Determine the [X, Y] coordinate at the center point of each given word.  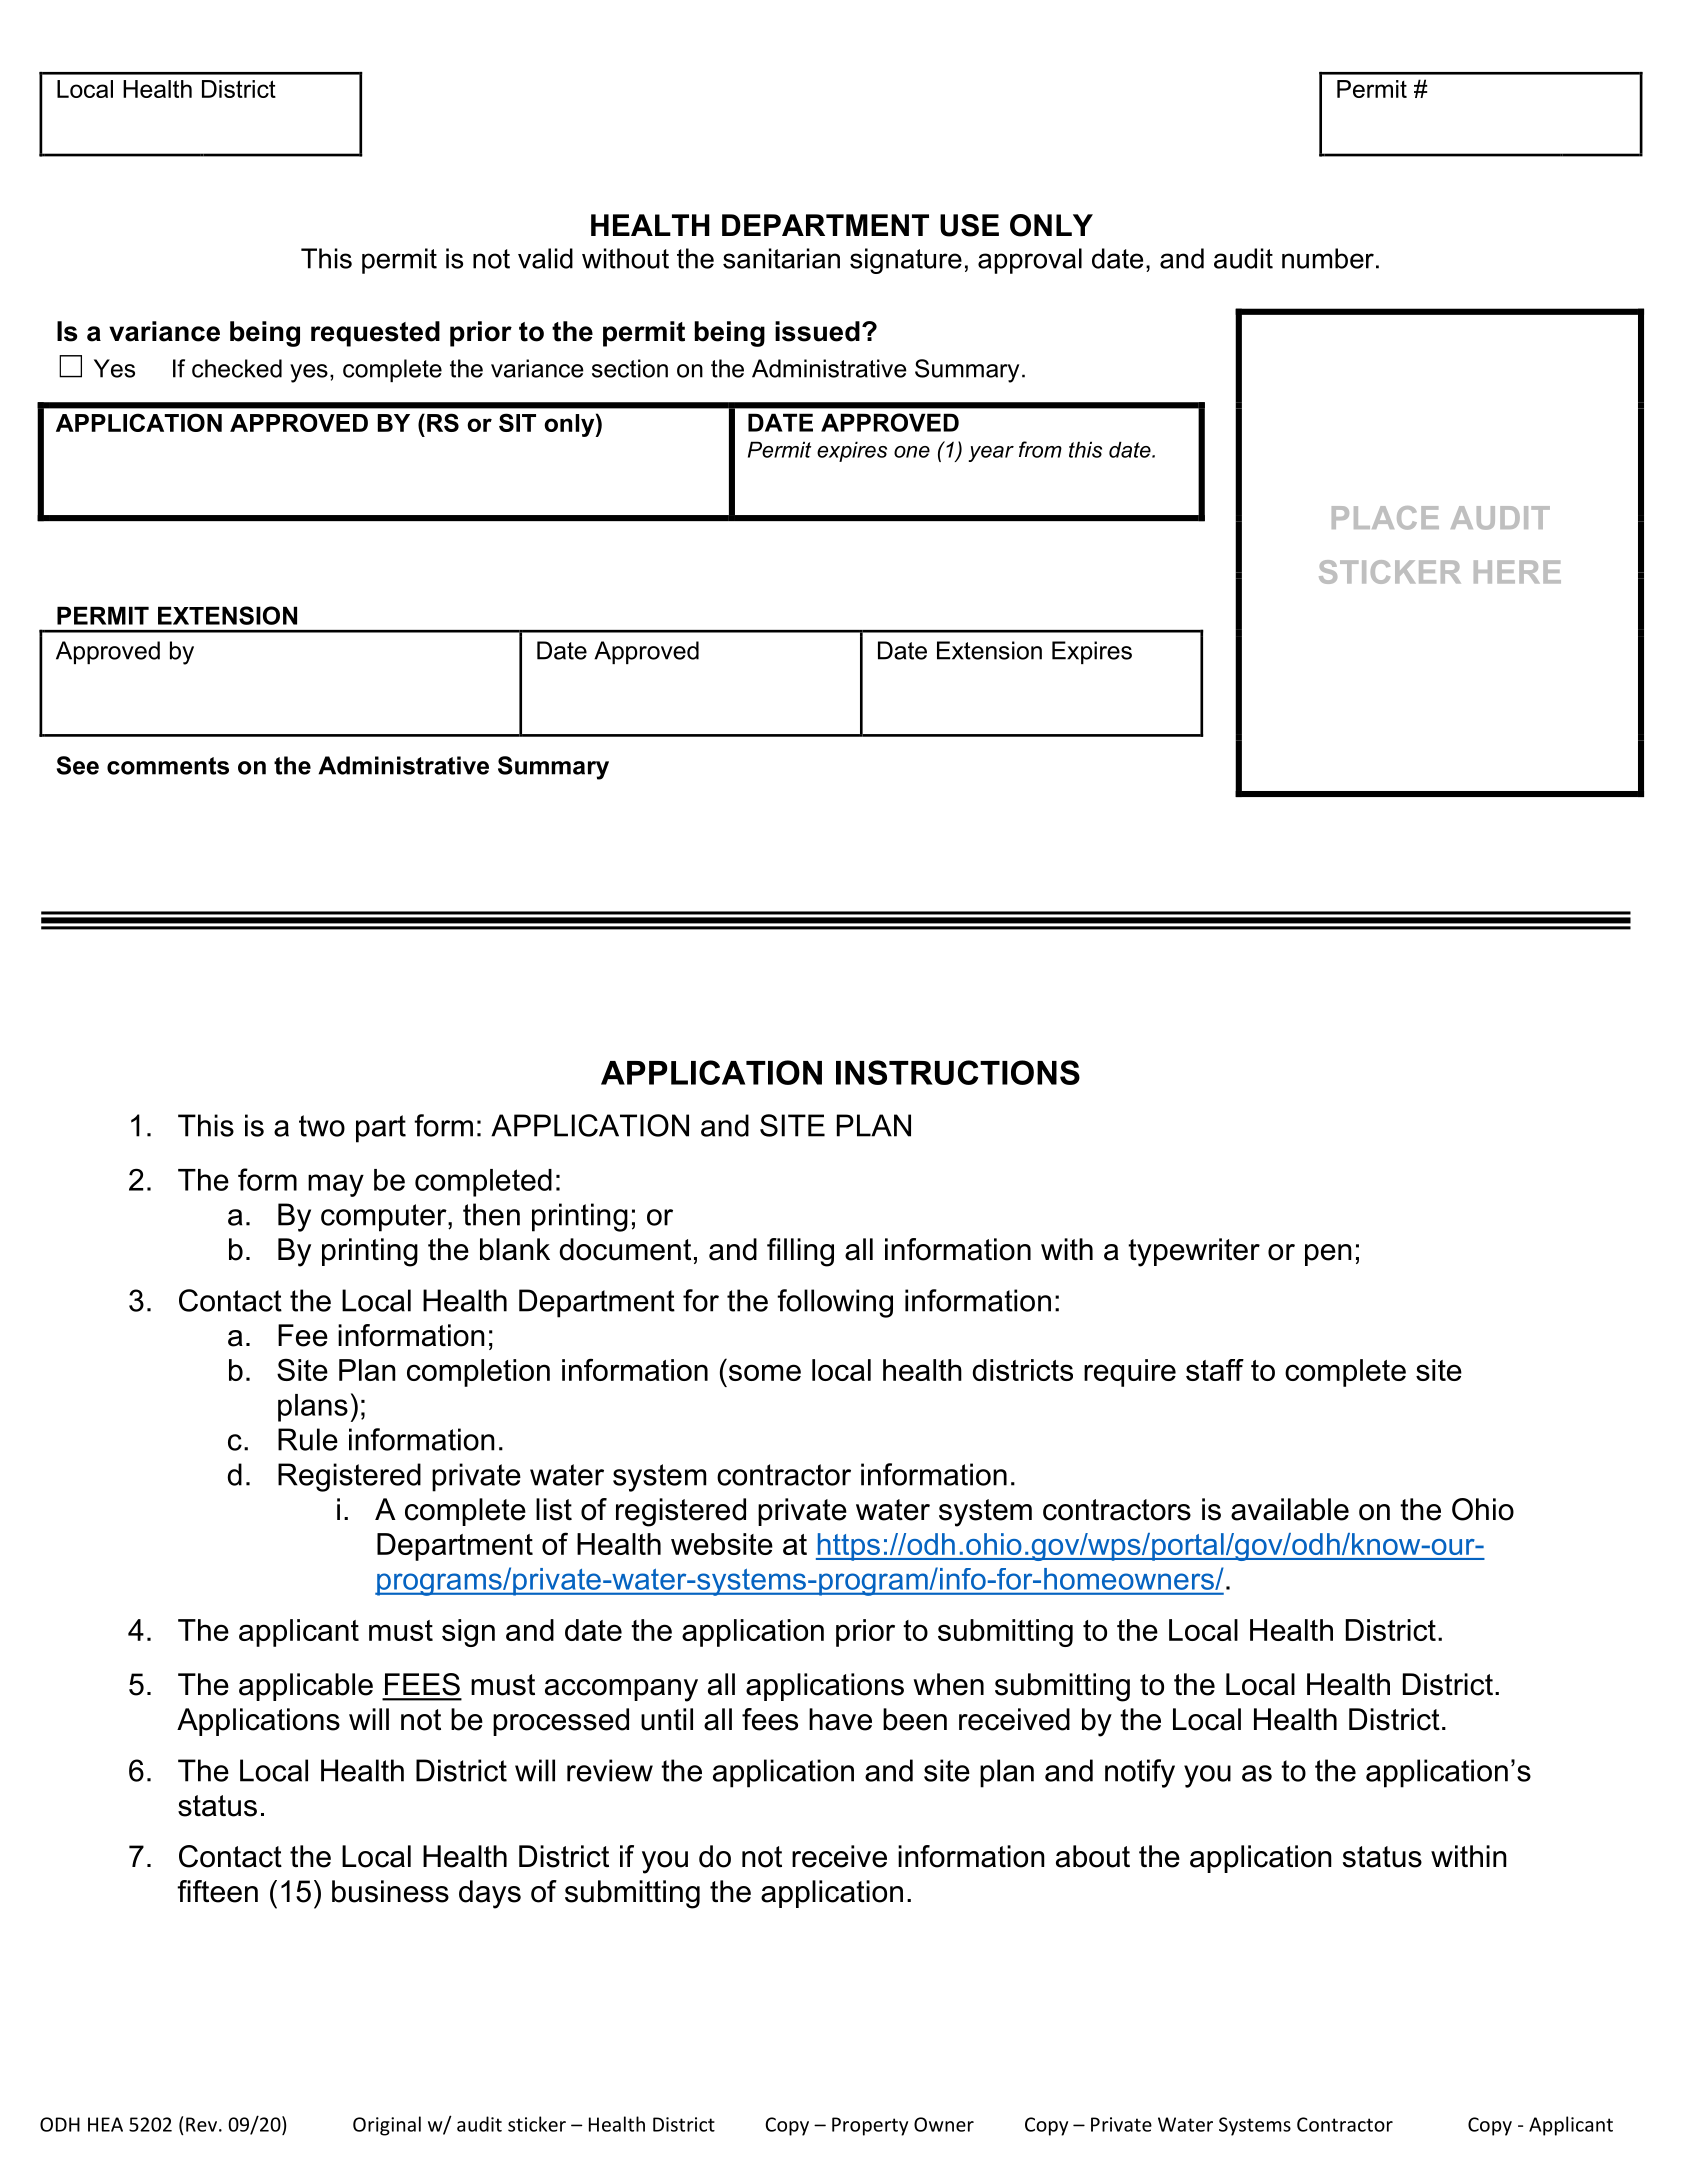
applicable [306, 1687]
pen [1328, 1255]
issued [817, 331]
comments [168, 766]
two [322, 1126]
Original [387, 2126]
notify [1140, 1773]
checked [237, 368]
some [765, 1372]
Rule [308, 1439]
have [840, 1719]
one [912, 452]
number [1328, 258]
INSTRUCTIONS [958, 1072]
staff [1215, 1370]
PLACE [1385, 518]
